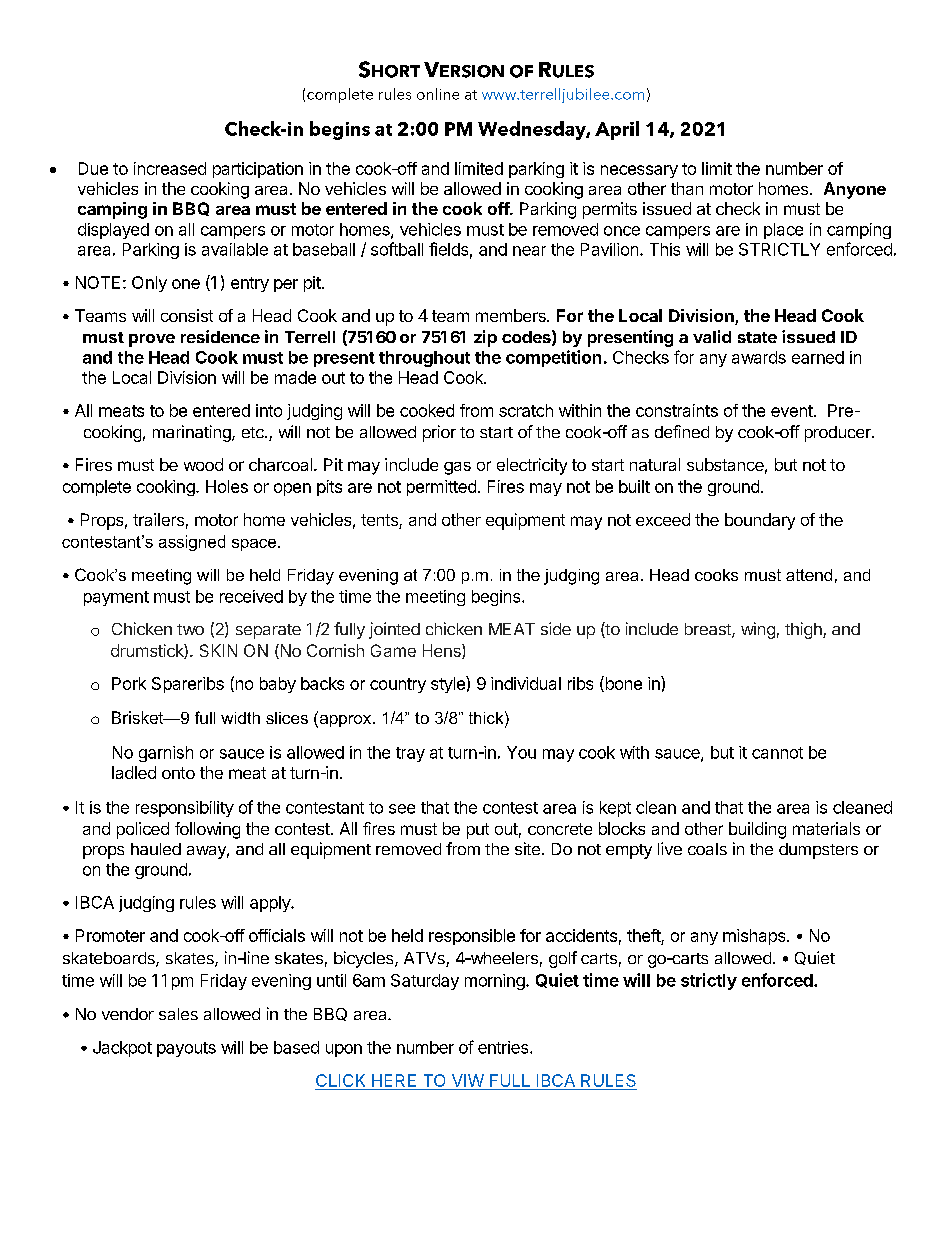  Describe the element at coordinates (170, 168) in the image. I see `increased` at that location.
